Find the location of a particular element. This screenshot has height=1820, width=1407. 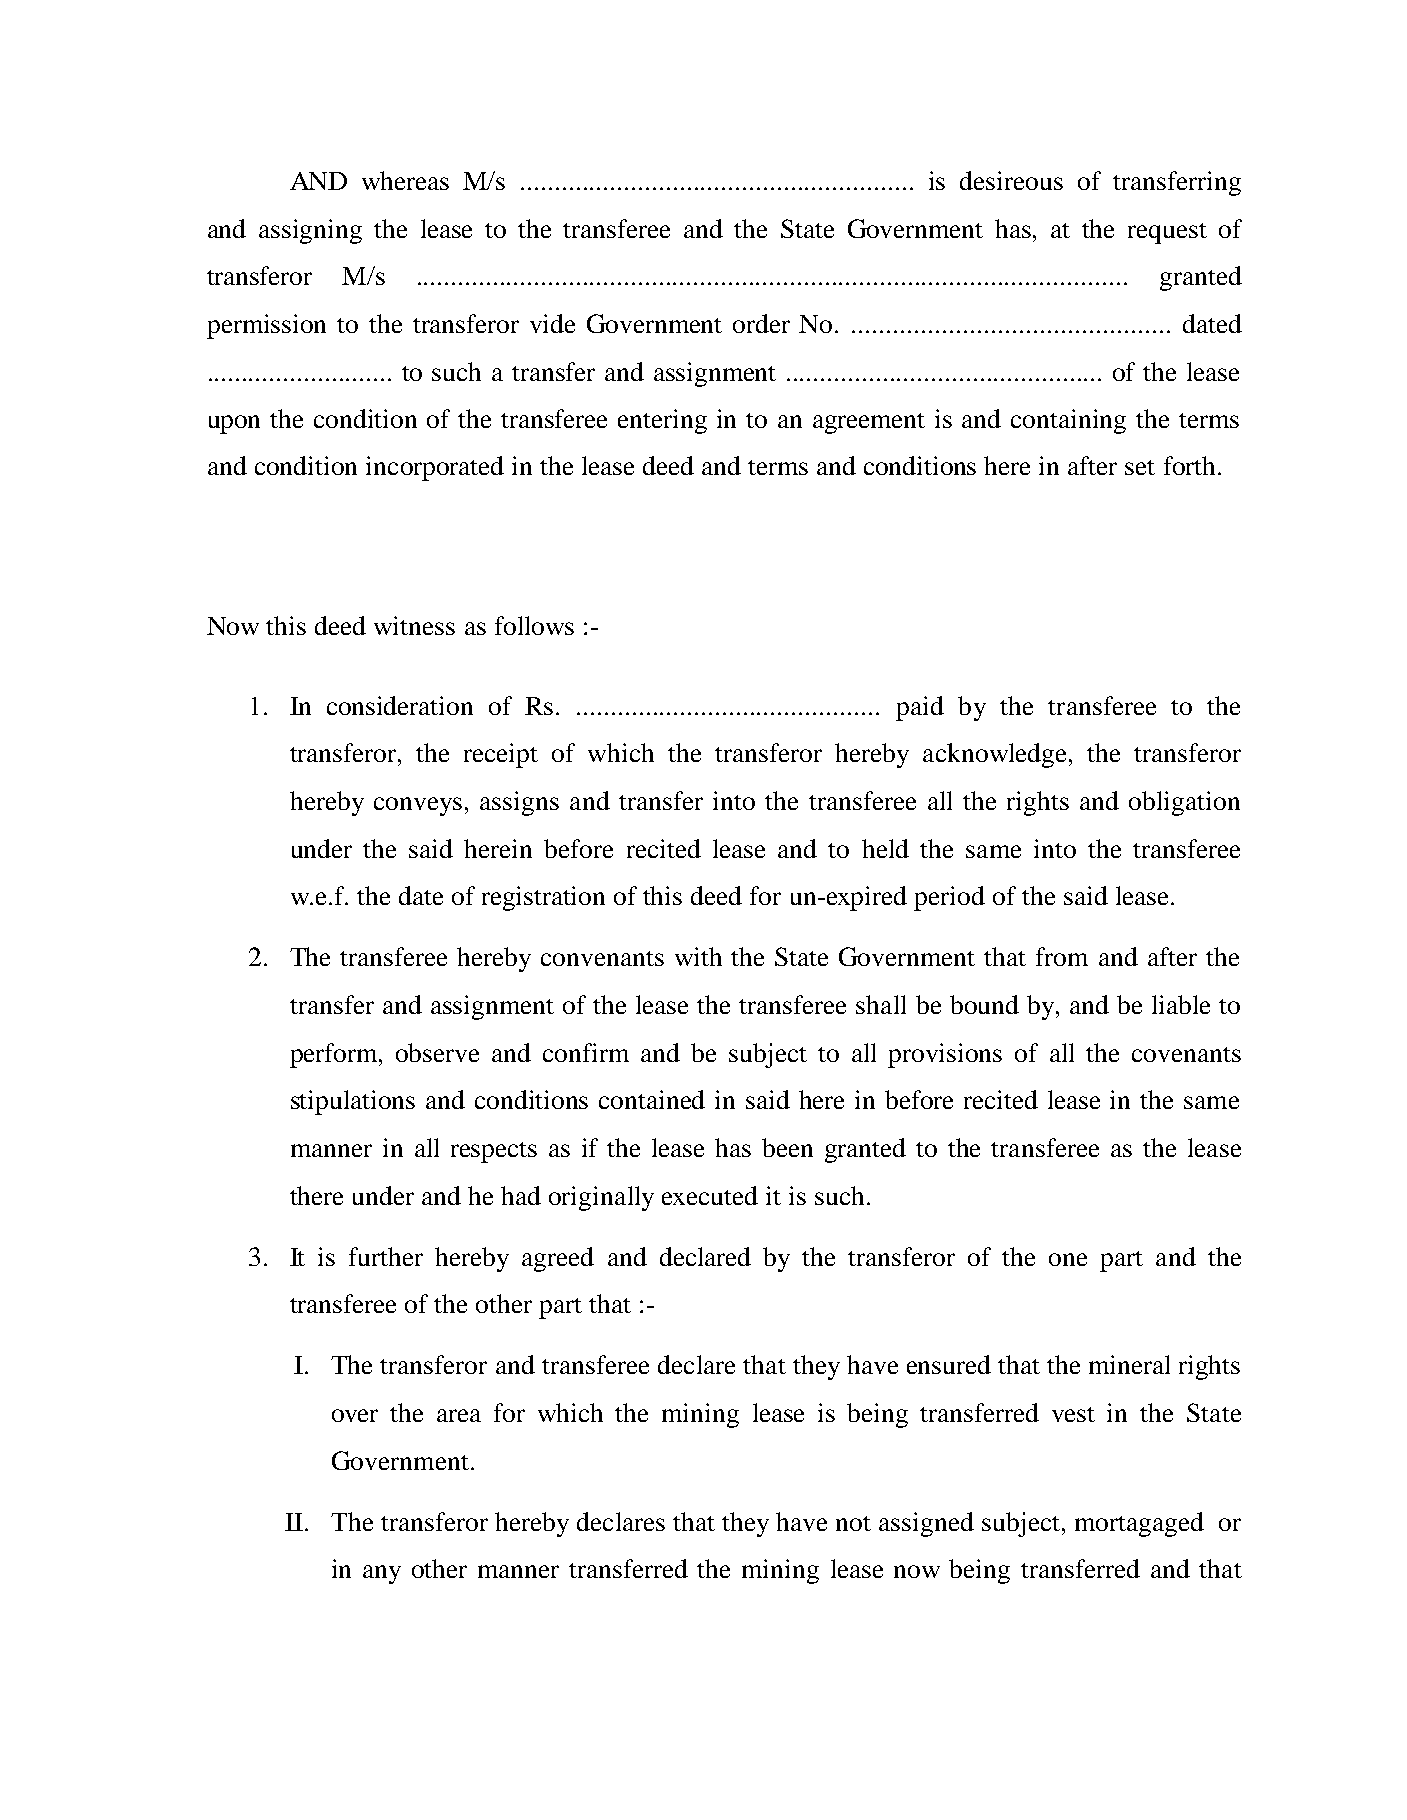

order is located at coordinates (761, 323).
